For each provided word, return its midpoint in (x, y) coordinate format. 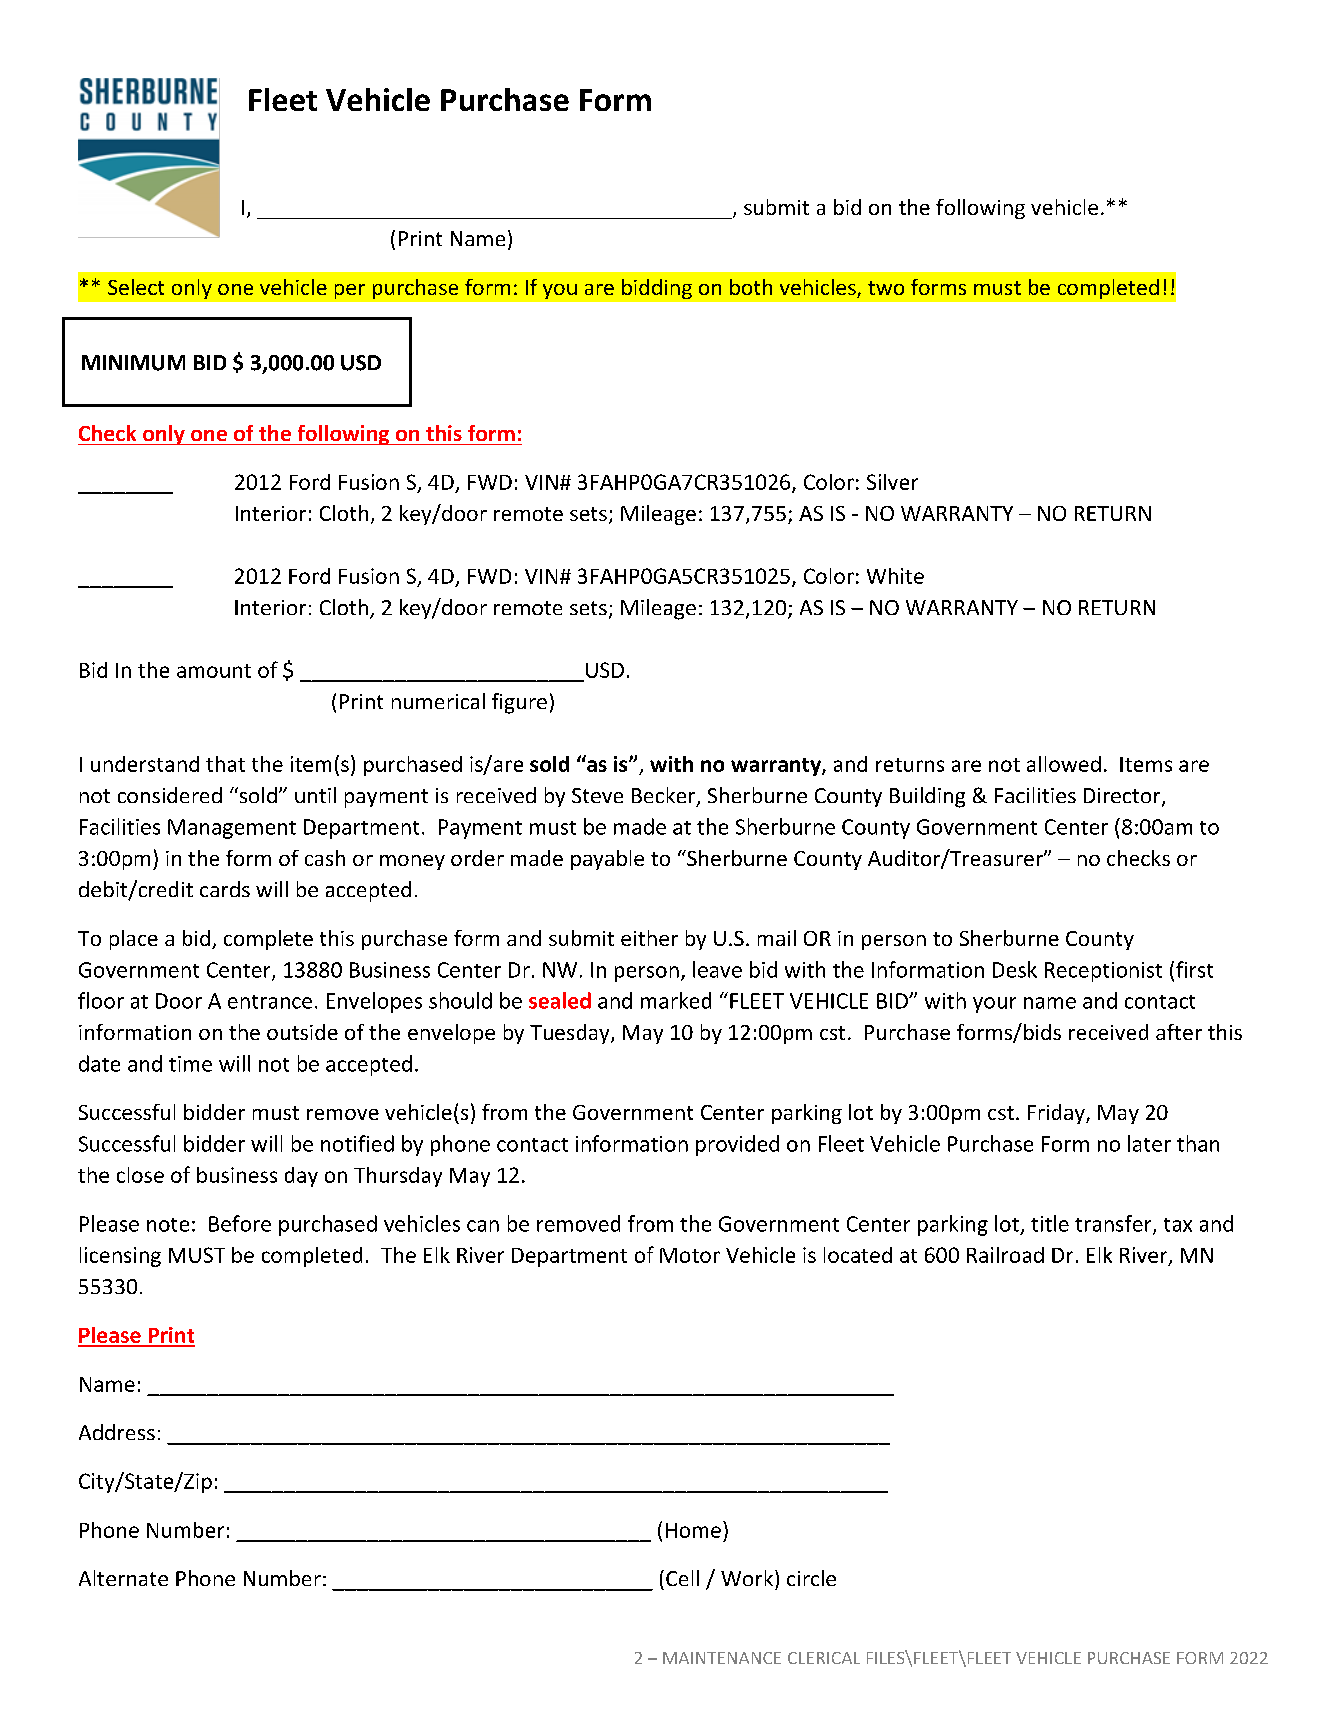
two (886, 288)
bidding (657, 289)
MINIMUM (133, 363)
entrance (270, 1002)
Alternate (123, 1578)
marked (676, 1000)
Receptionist (1103, 972)
